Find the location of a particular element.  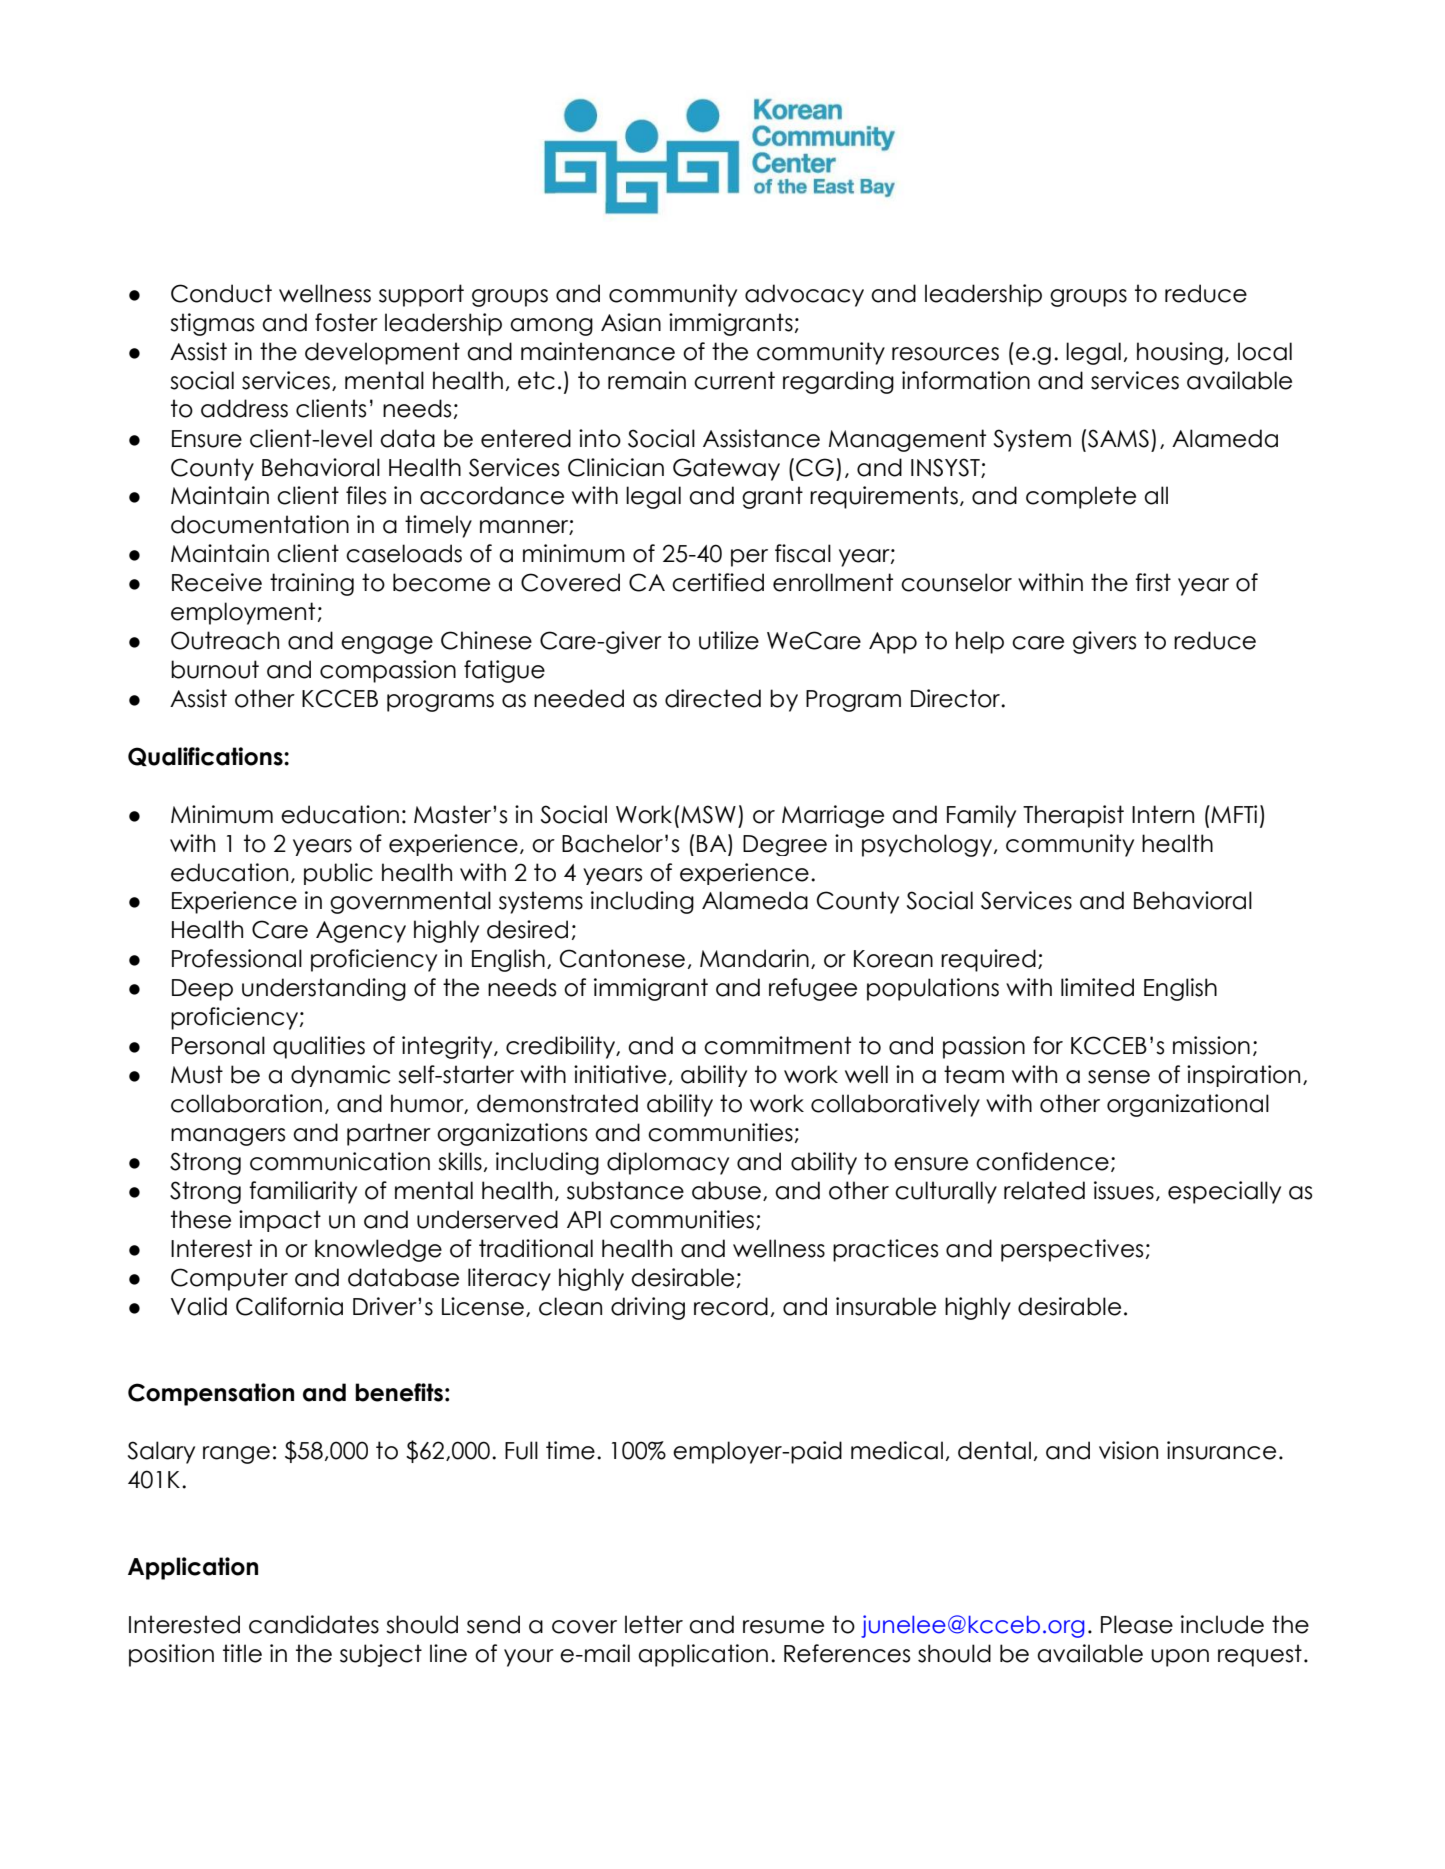

Intern is located at coordinates (1163, 814).
